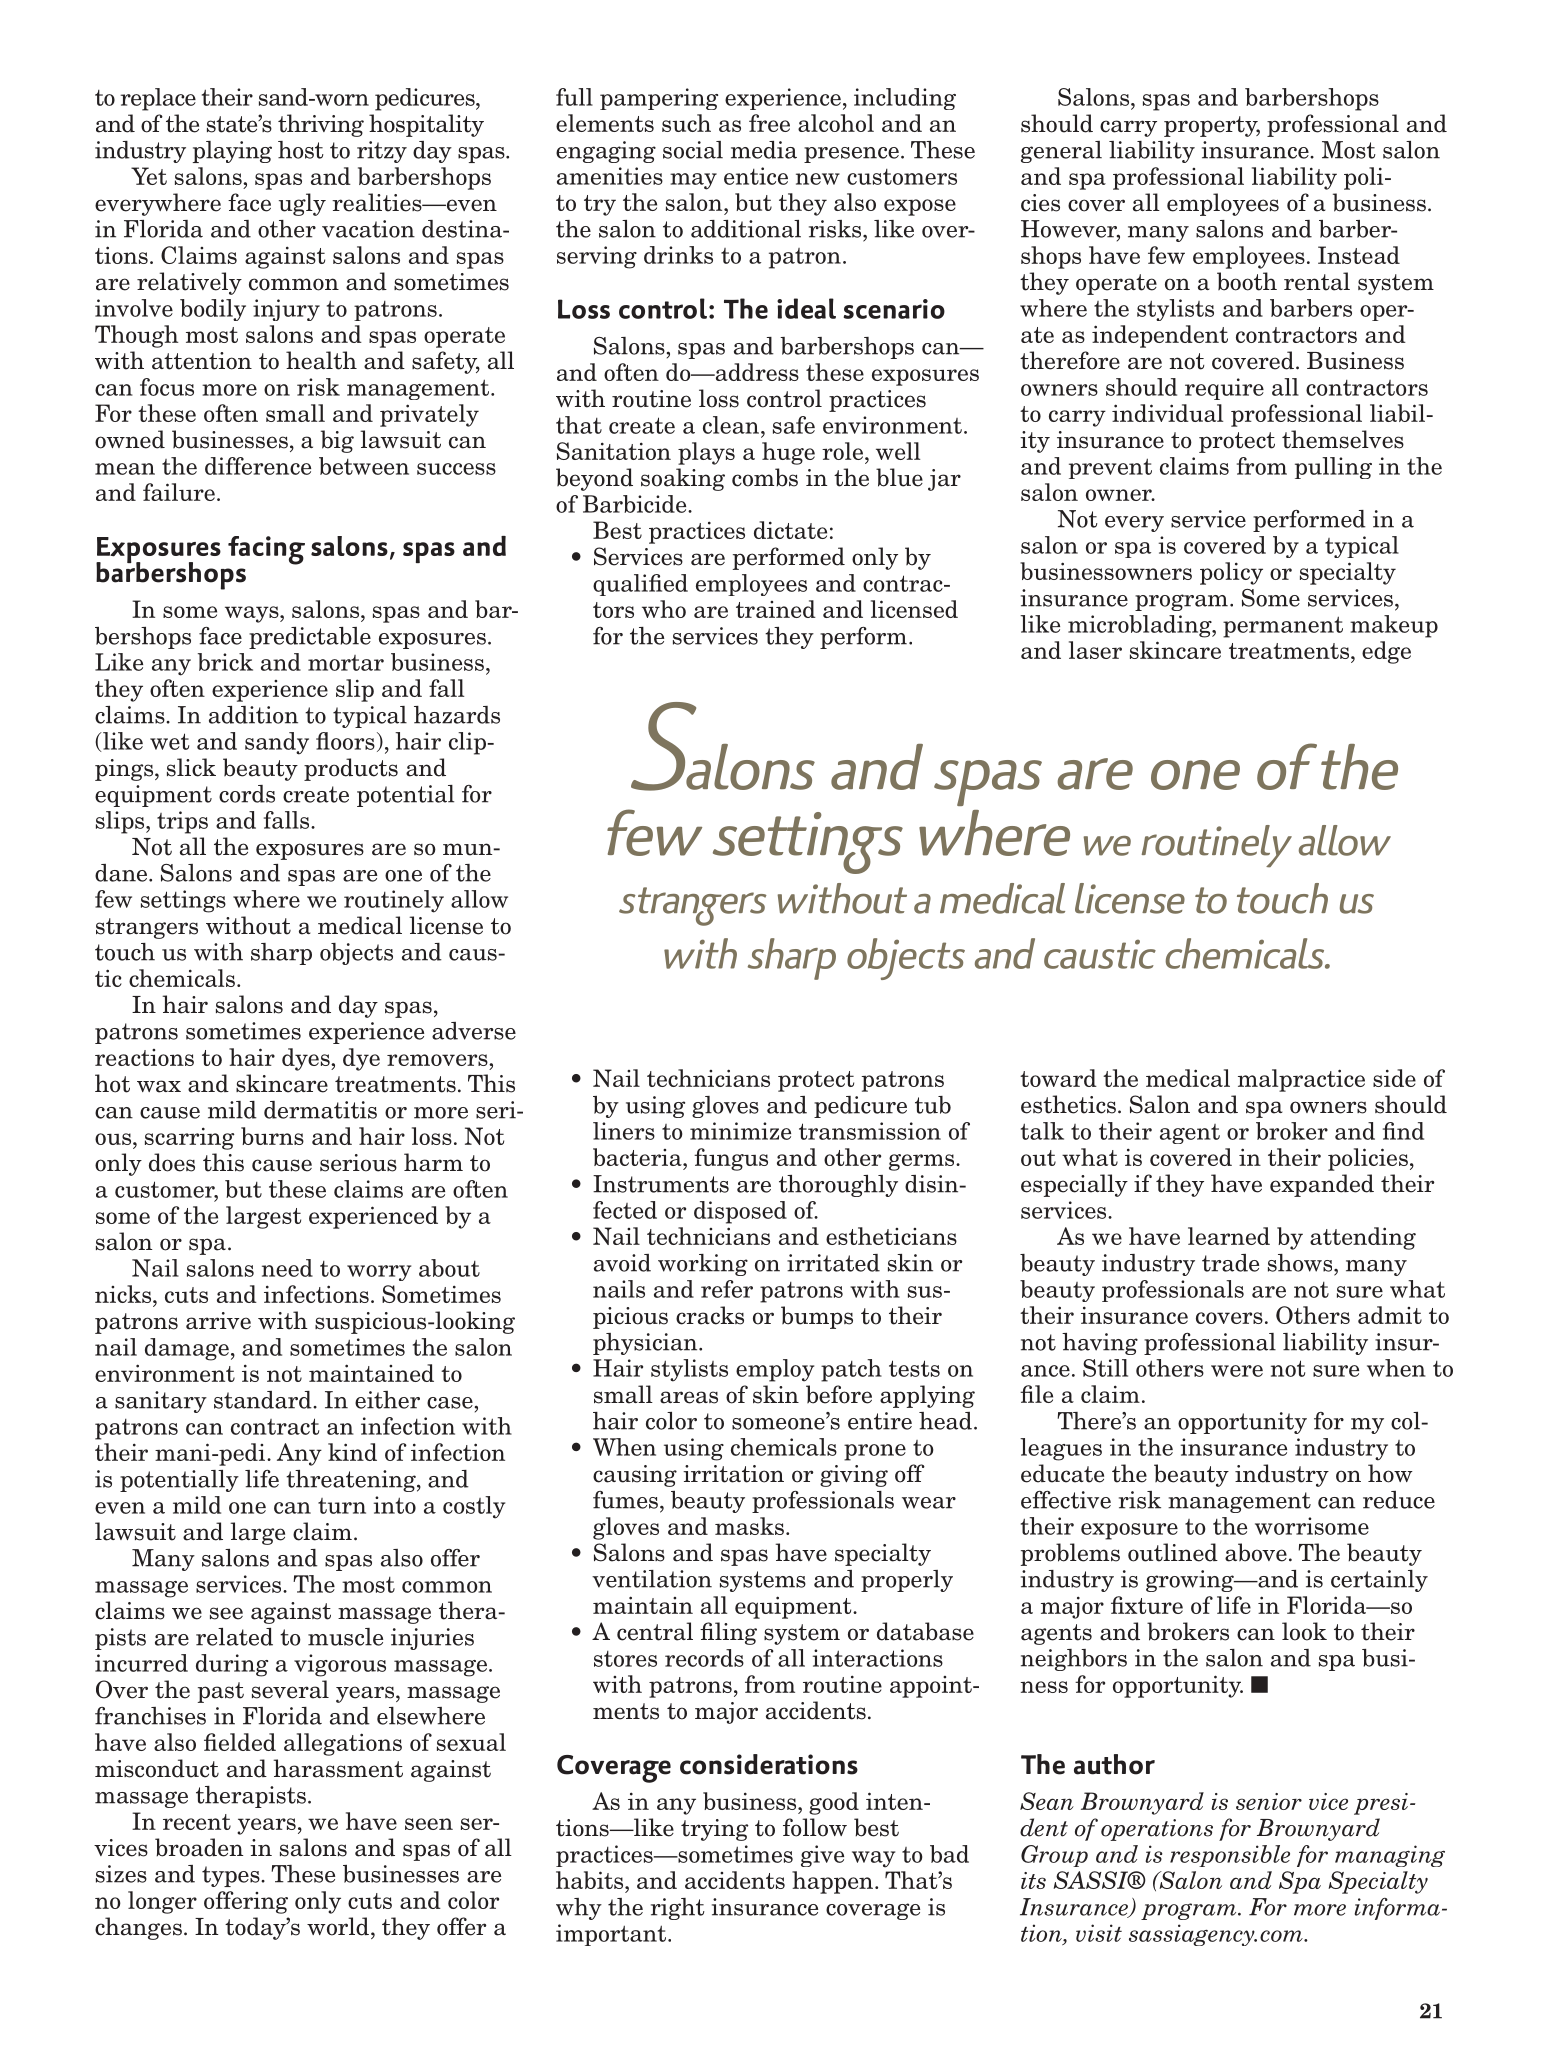 The image size is (1541, 2063). I want to click on media, so click(764, 150).
